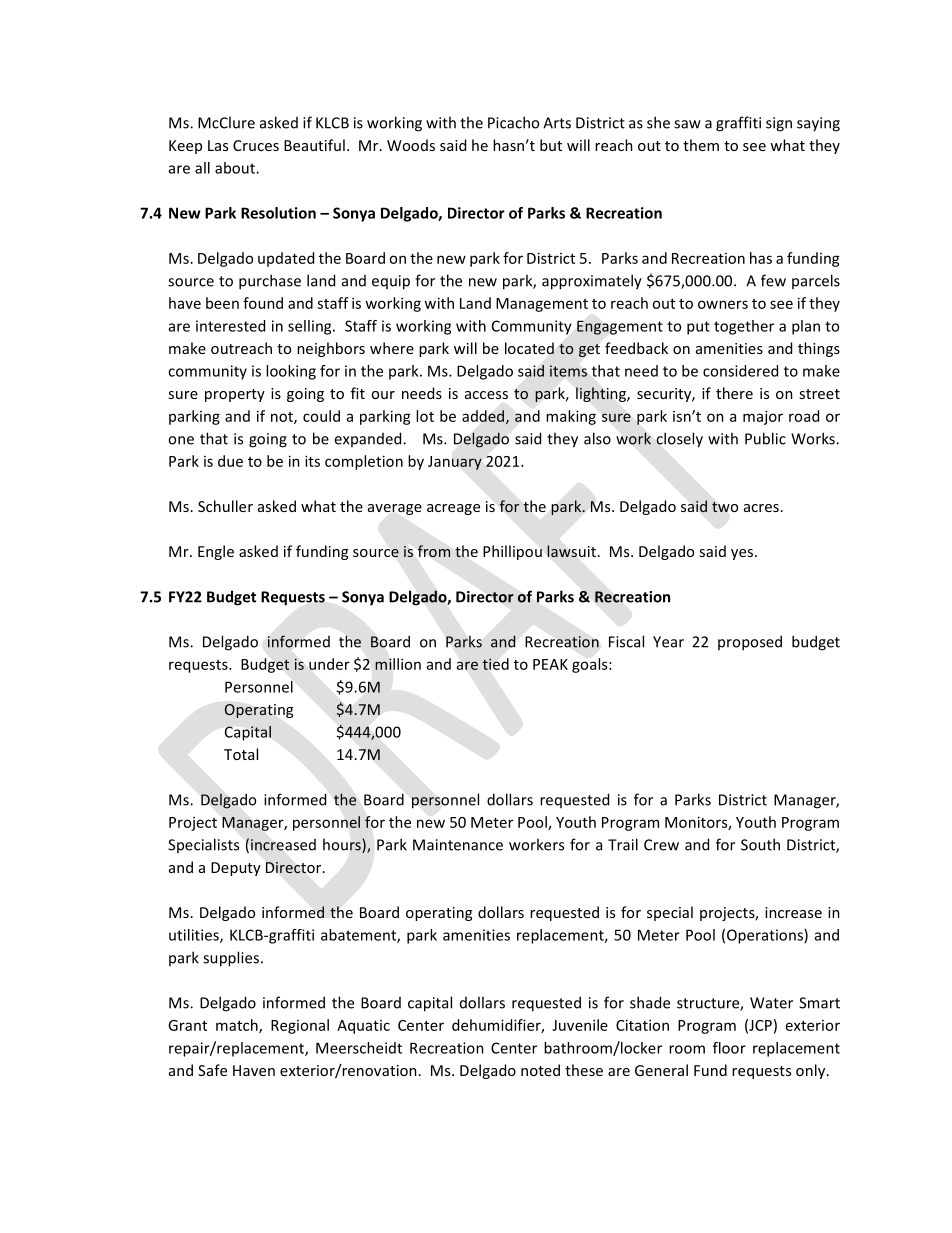 The height and width of the screenshot is (1233, 952). I want to click on them, so click(701, 145).
